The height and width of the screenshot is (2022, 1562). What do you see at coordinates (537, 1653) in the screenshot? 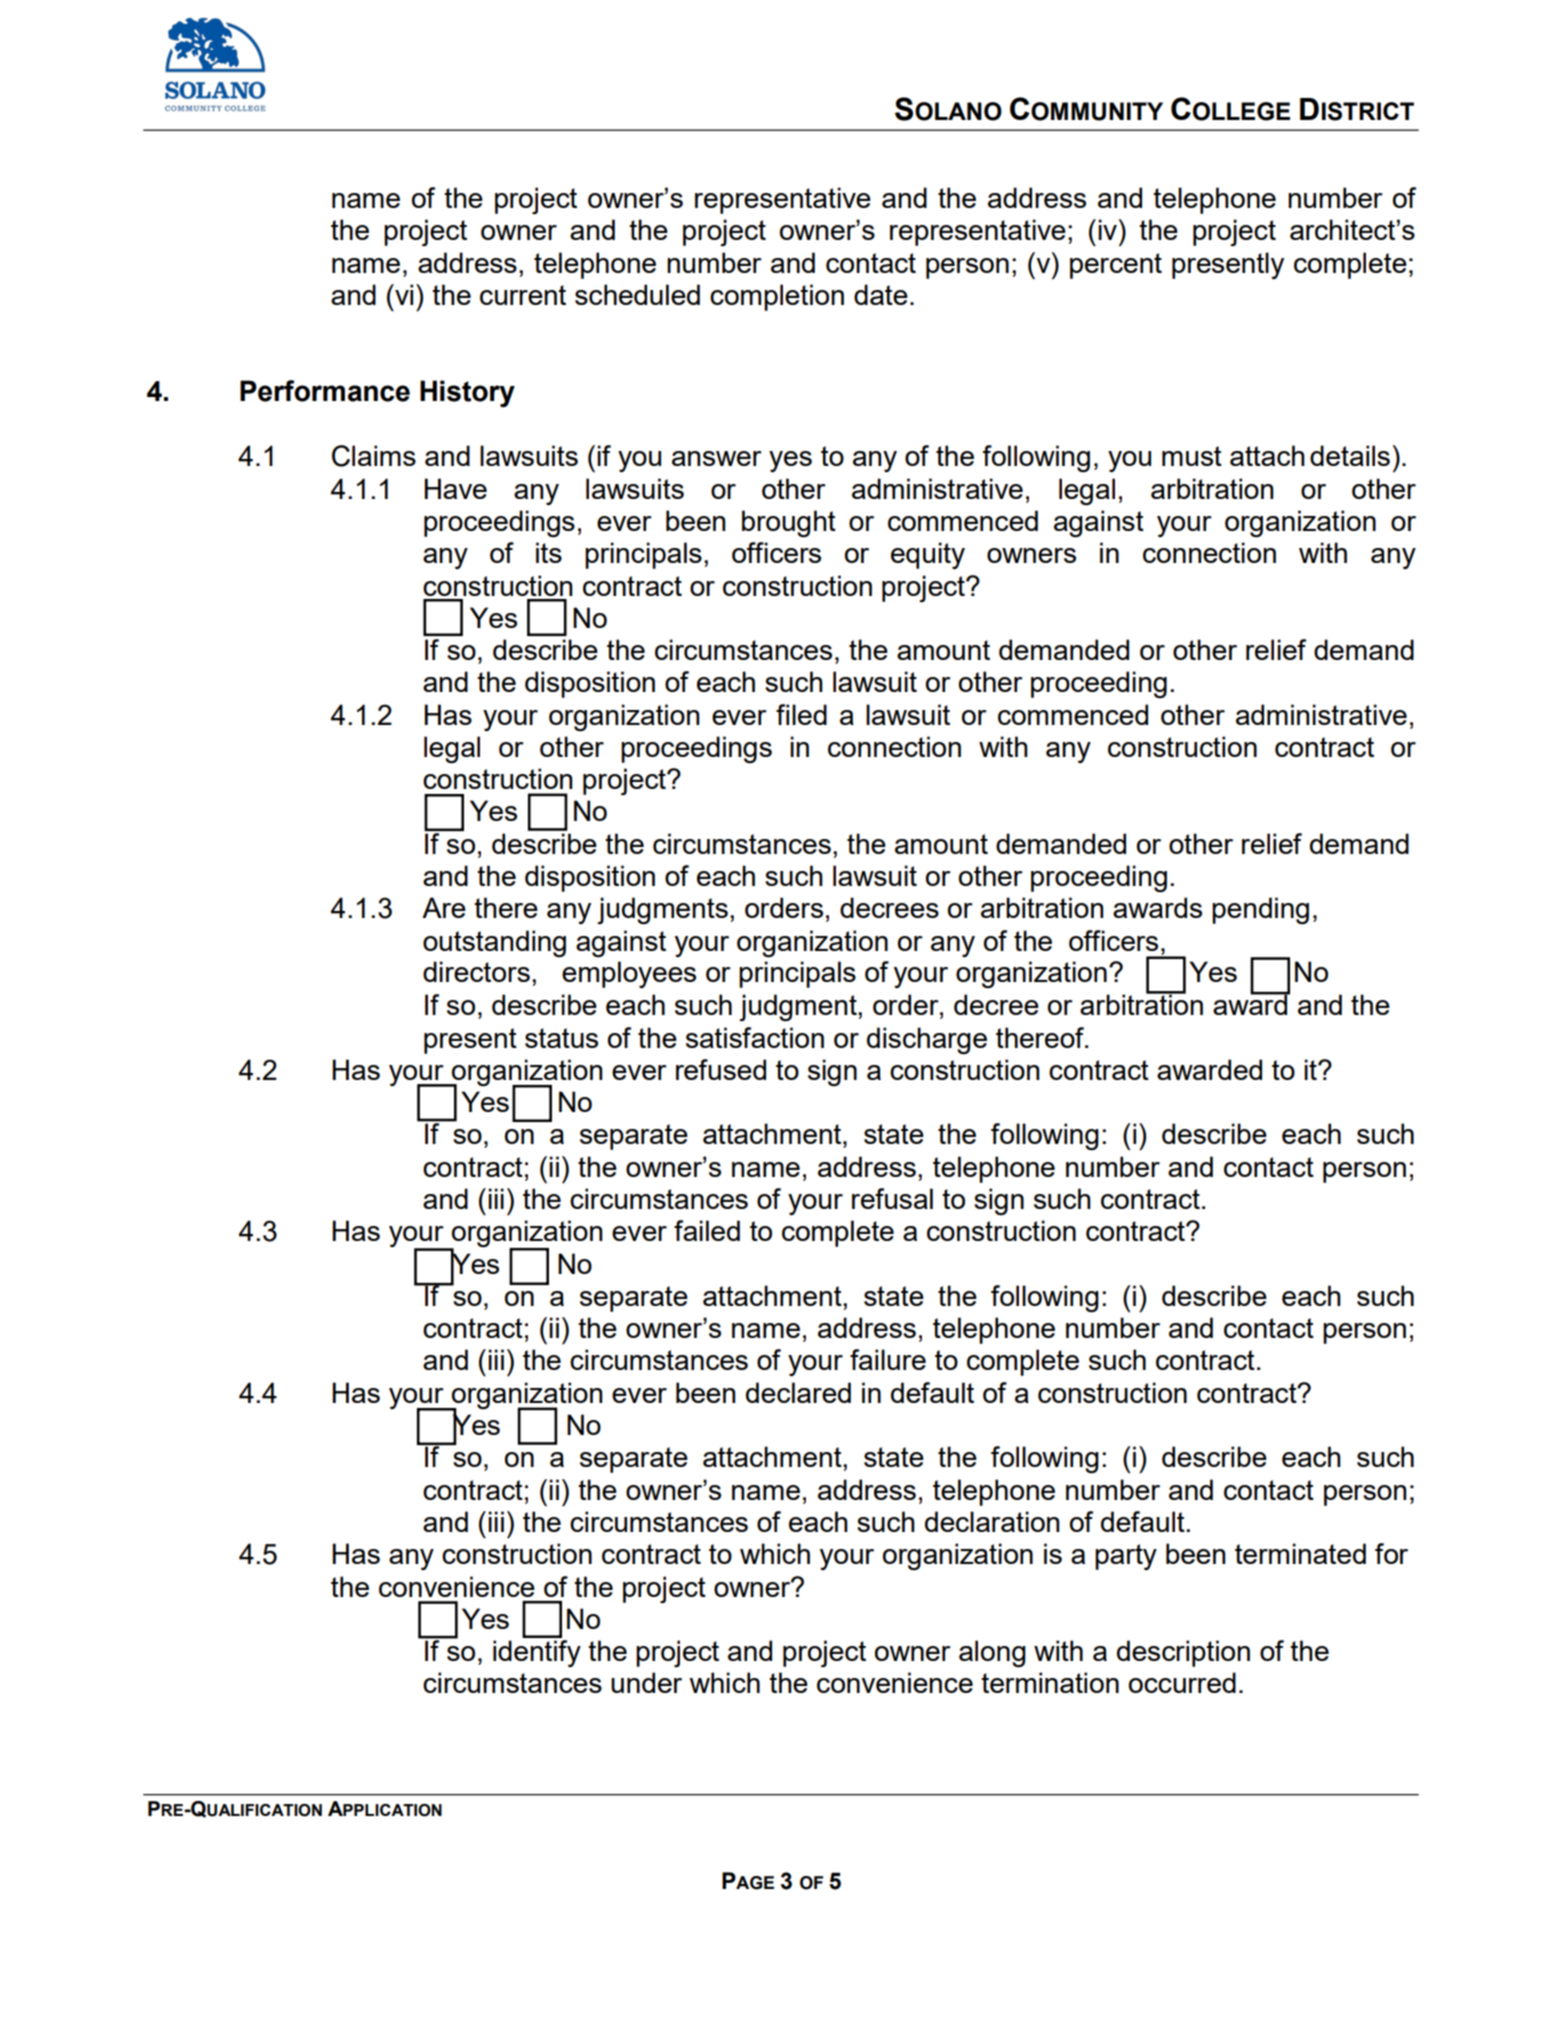
I see `identify` at bounding box center [537, 1653].
